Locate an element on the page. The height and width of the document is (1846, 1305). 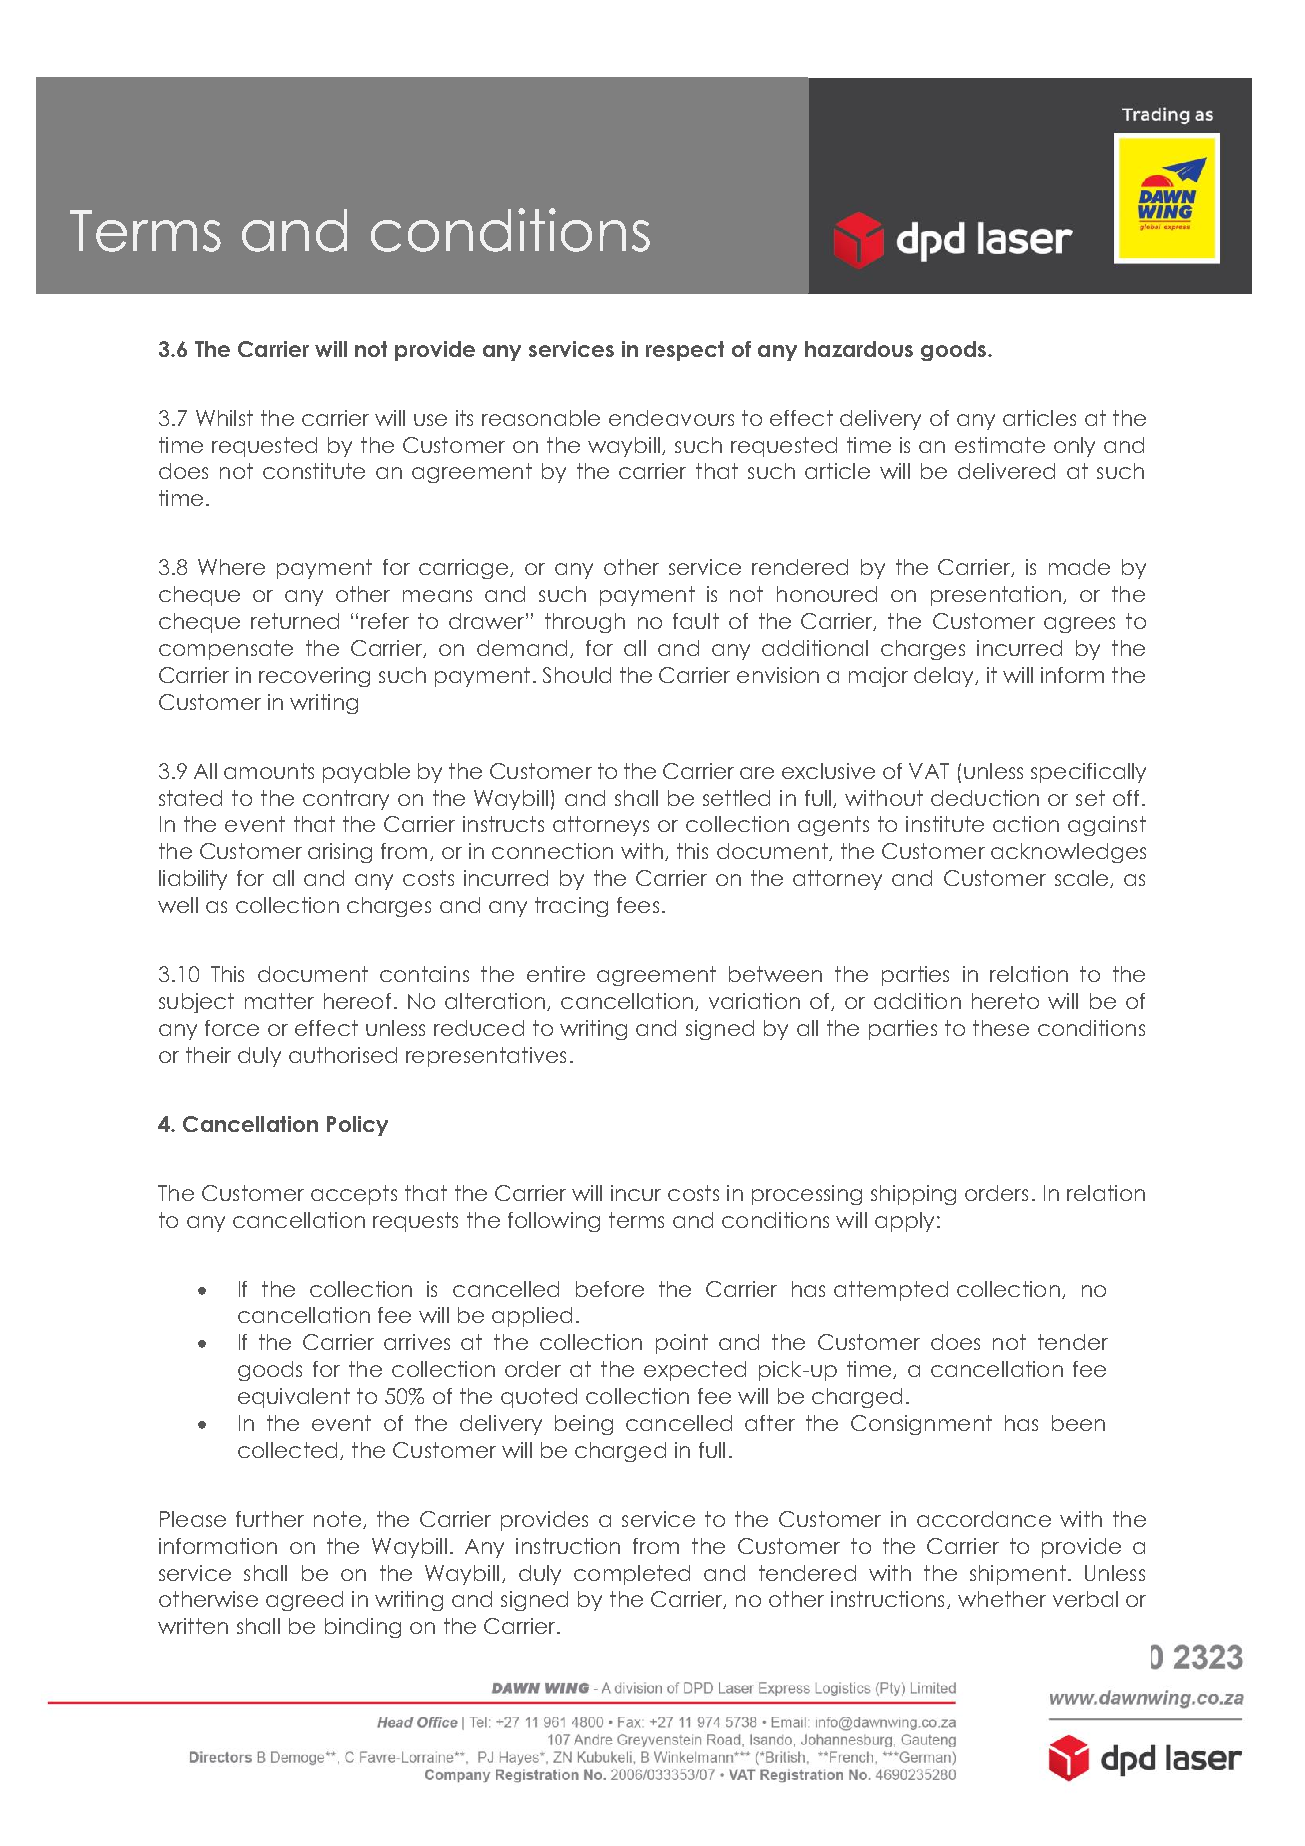
endeavours is located at coordinates (671, 418).
